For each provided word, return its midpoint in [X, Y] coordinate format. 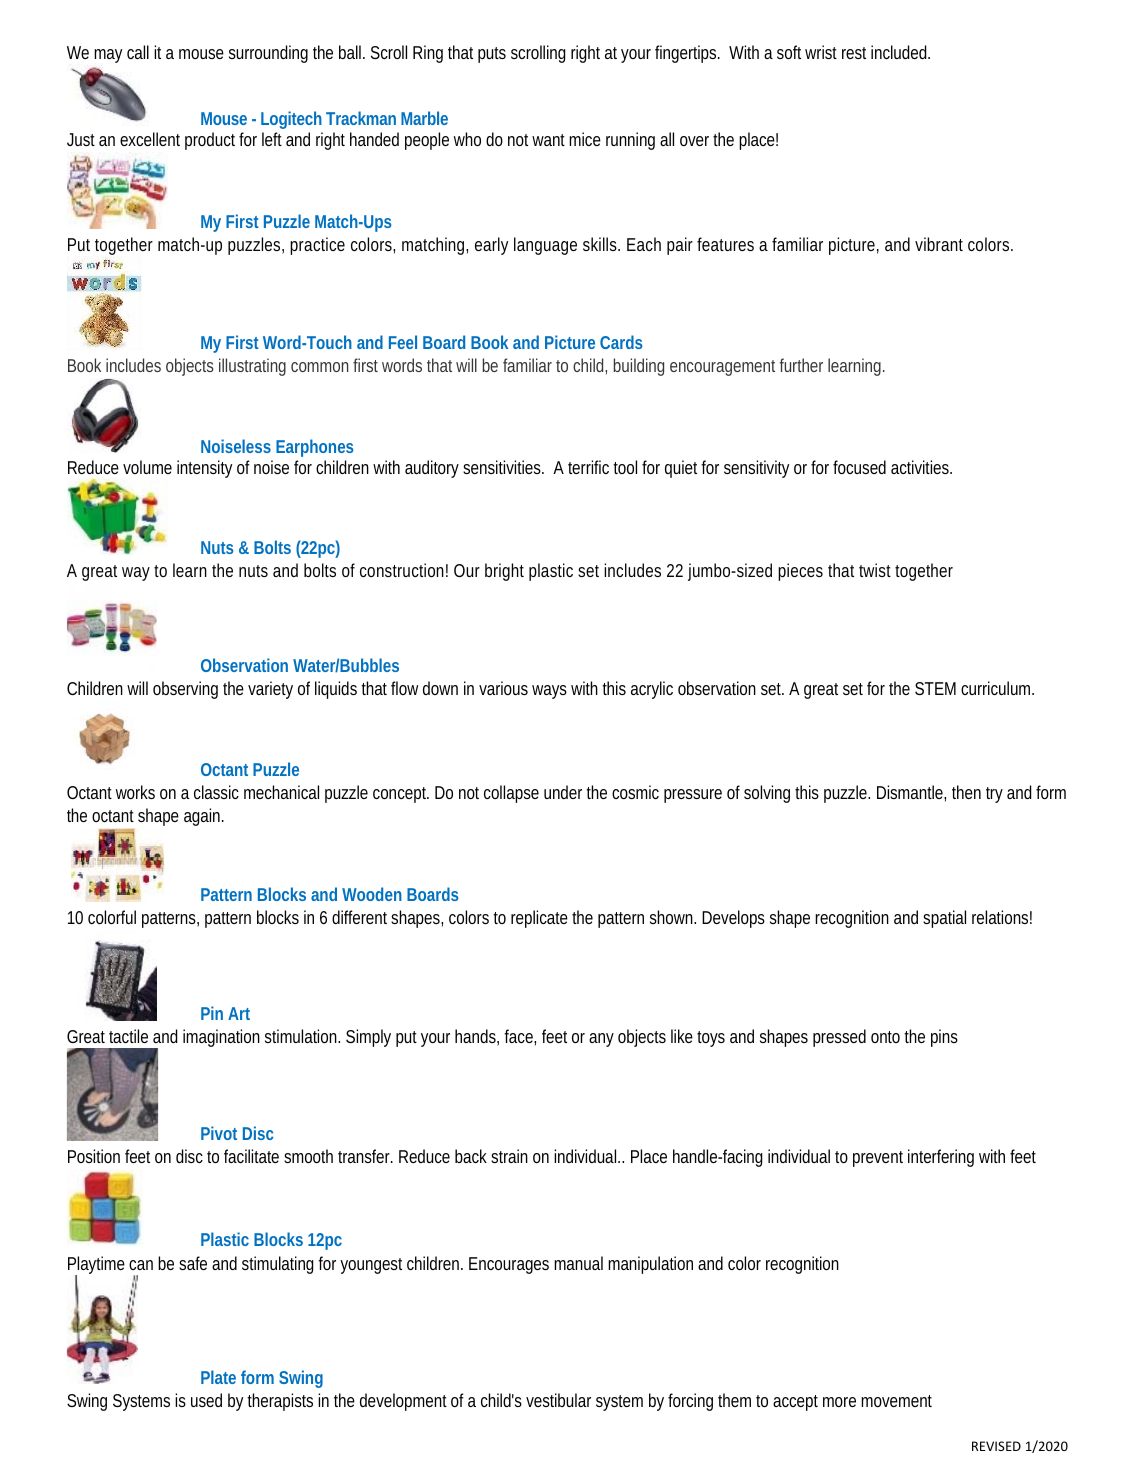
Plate [218, 1377]
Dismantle [910, 792]
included [899, 52]
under [563, 792]
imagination [221, 1038]
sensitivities [502, 467]
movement [896, 1401]
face [519, 1036]
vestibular [558, 1400]
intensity [204, 469]
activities [921, 467]
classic [216, 792]
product [210, 141]
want [548, 140]
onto [885, 1037]
